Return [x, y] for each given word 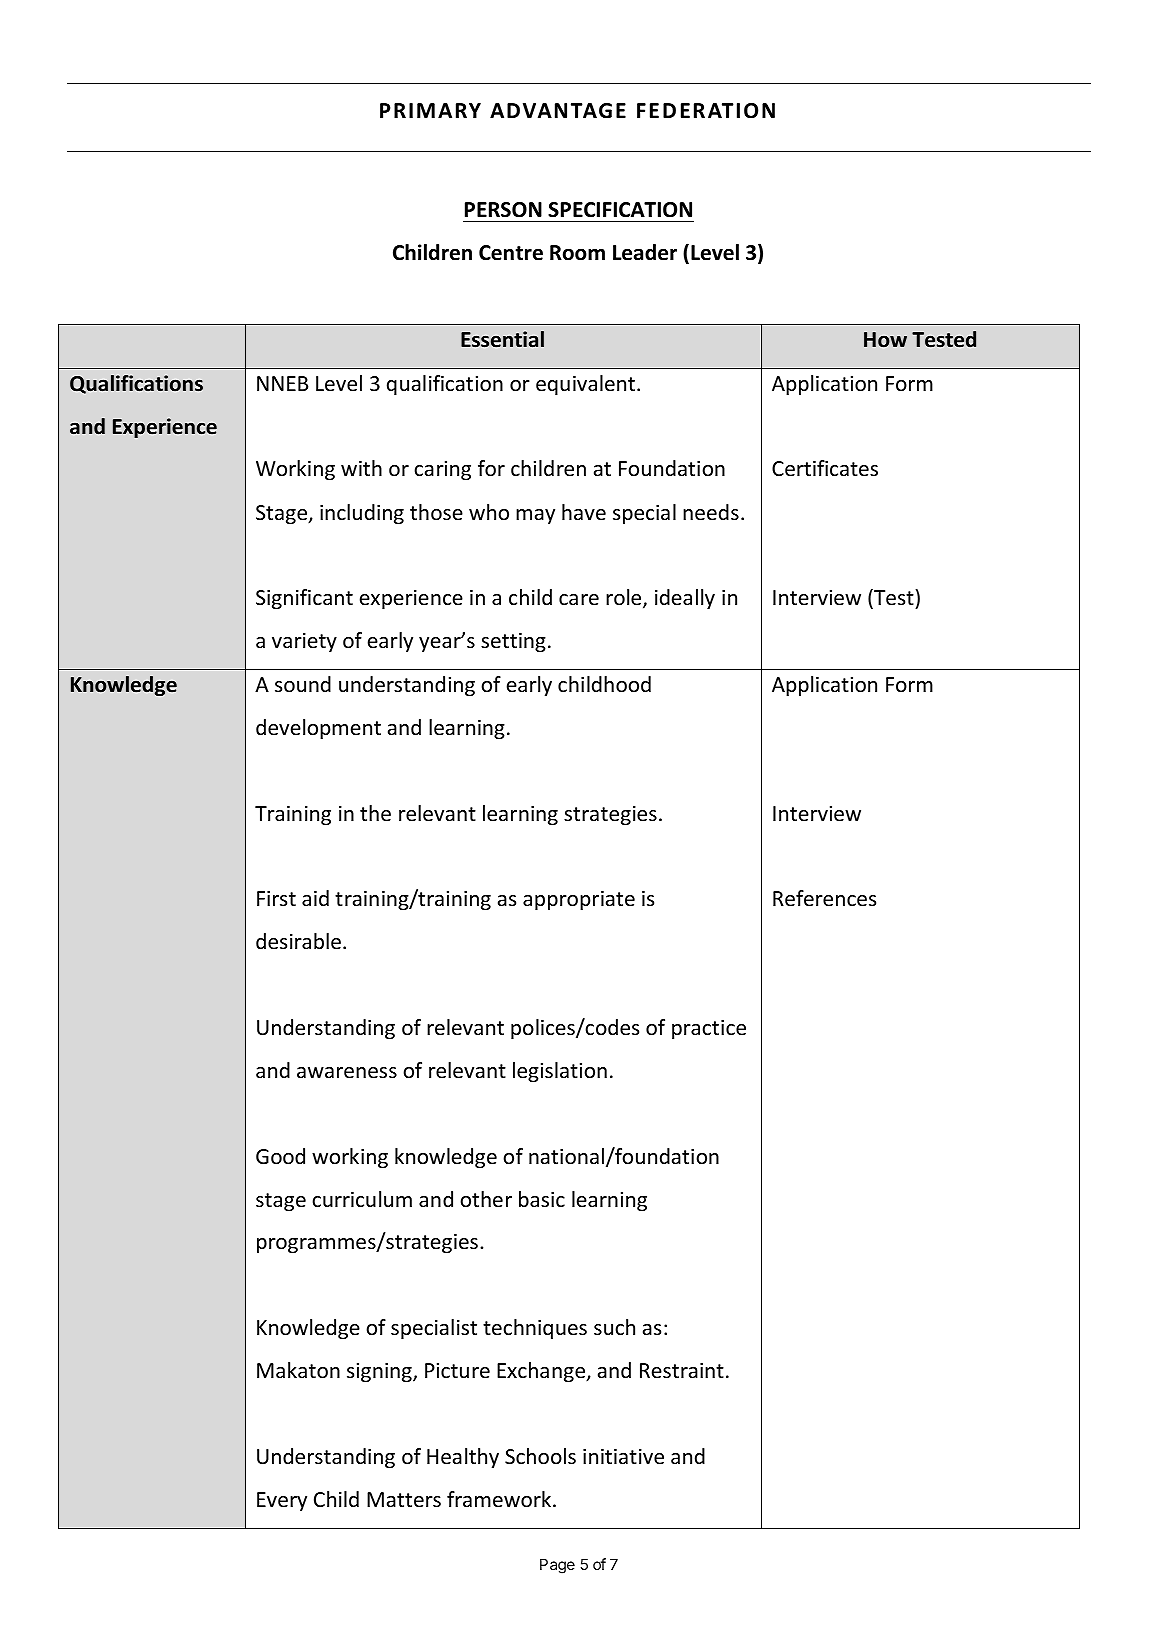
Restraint [682, 1371]
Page [557, 1566]
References [824, 898]
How [885, 340]
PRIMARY [430, 110]
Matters [404, 1500]
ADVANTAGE [558, 111]
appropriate [579, 900]
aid [315, 898]
